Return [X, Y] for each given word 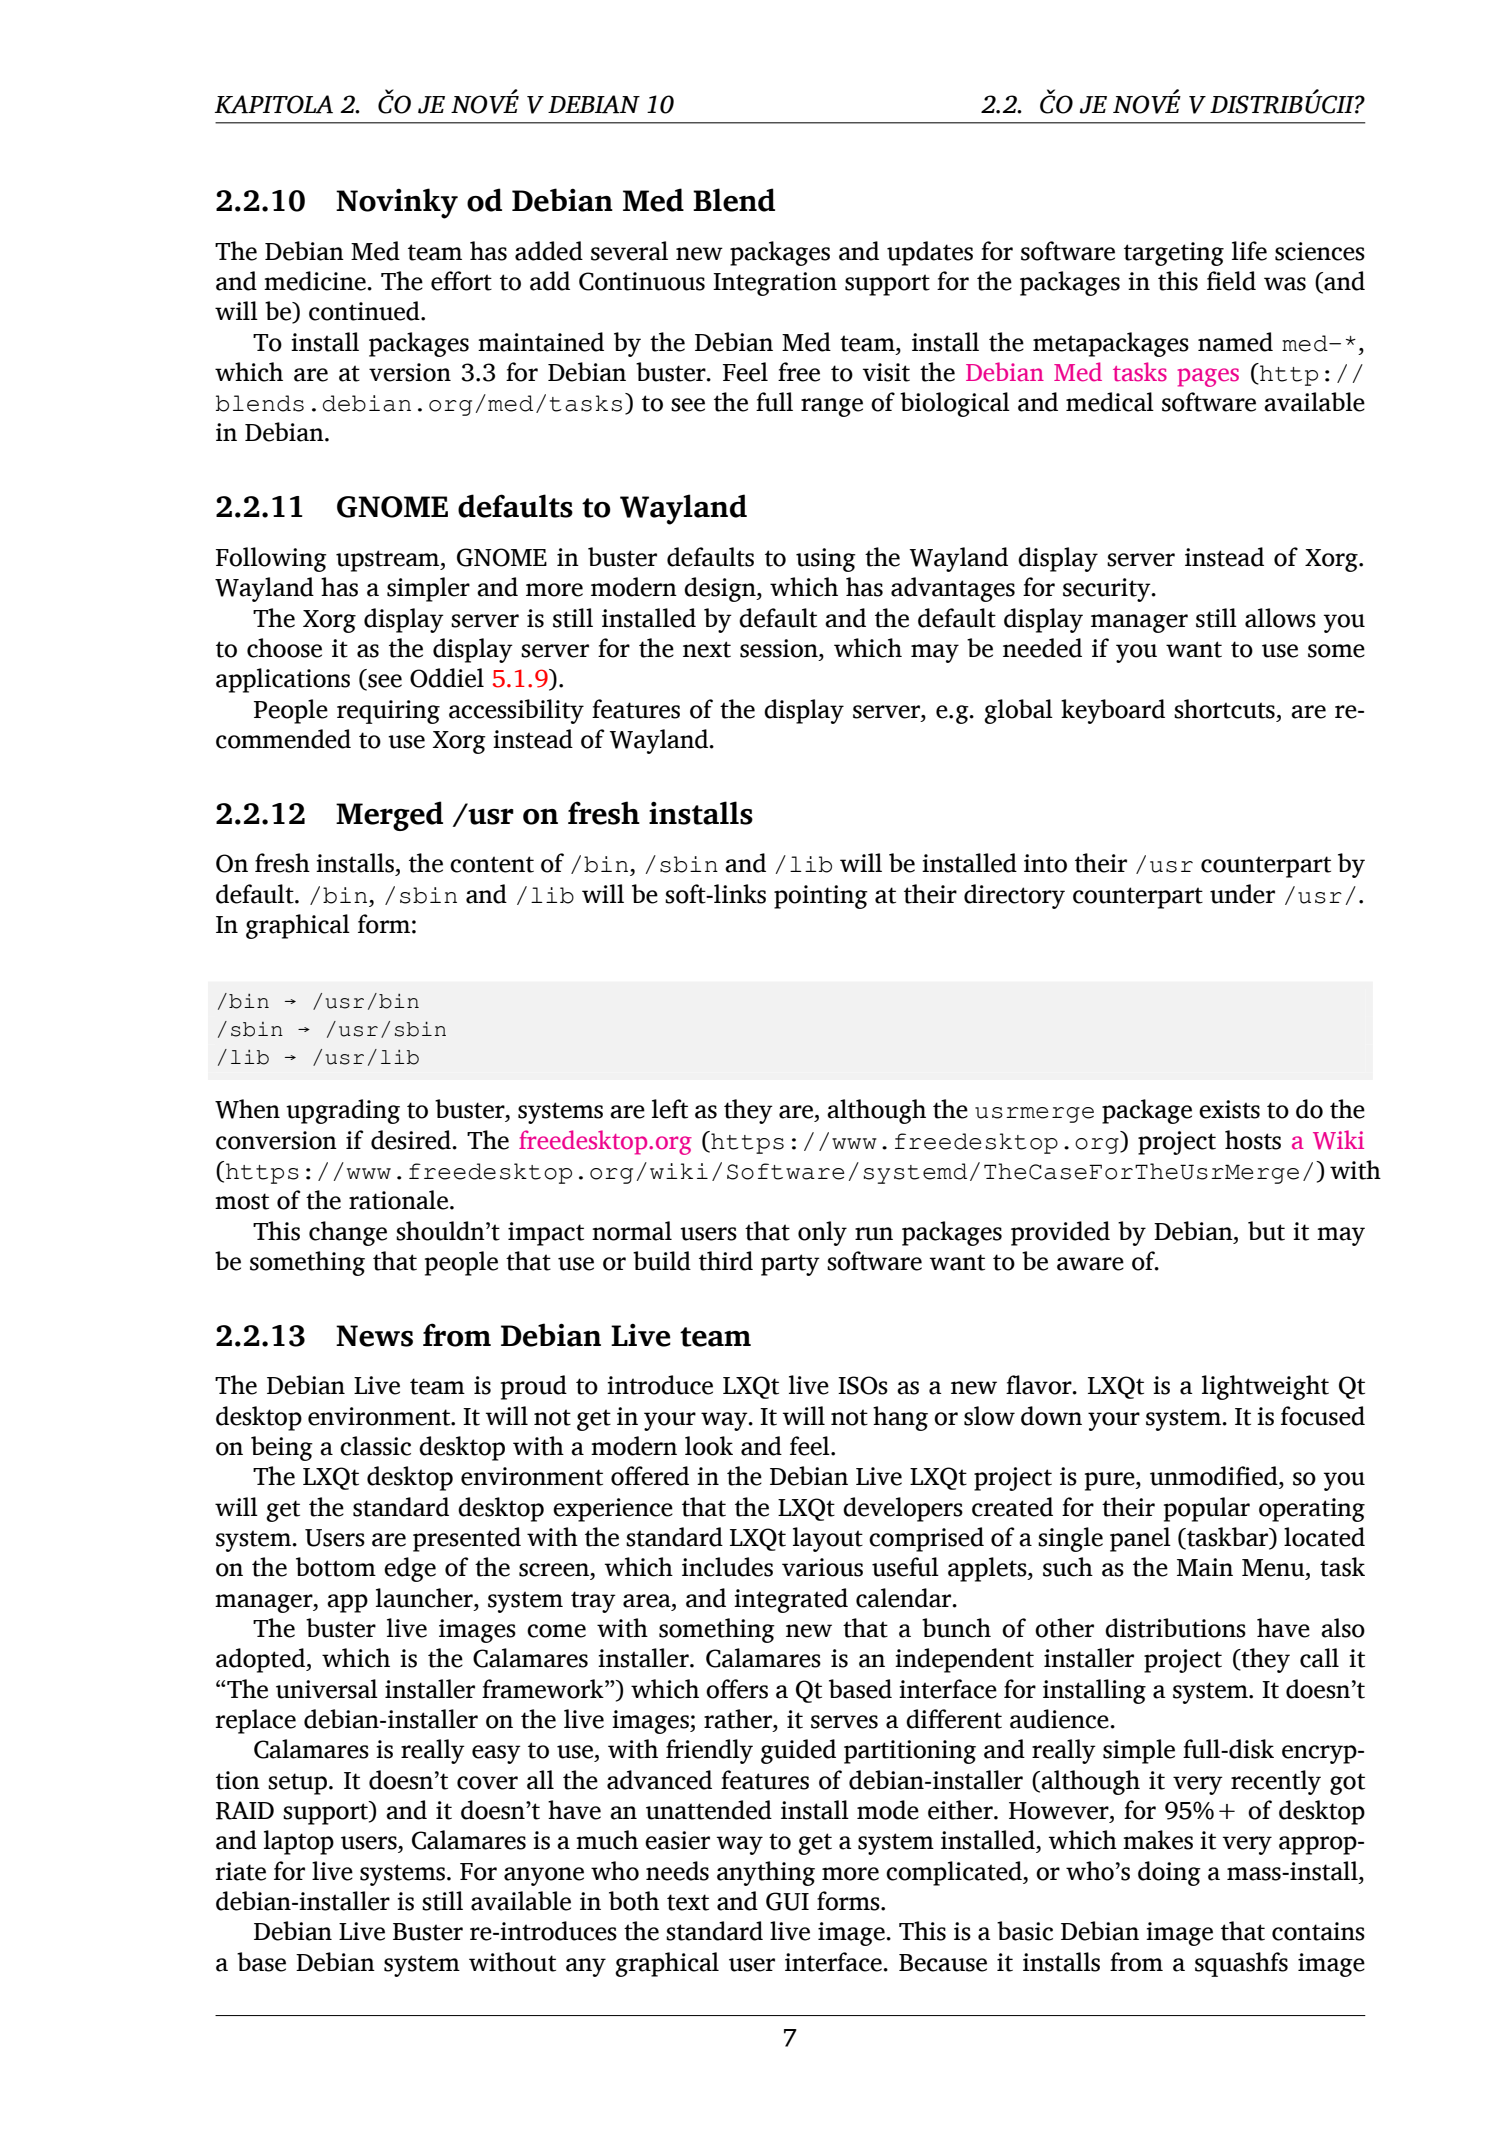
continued [365, 311]
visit [886, 372]
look [709, 1446]
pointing [821, 897]
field [1231, 281]
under [1242, 894]
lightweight [1265, 1387]
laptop [299, 1842]
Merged [389, 816]
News [374, 1336]
